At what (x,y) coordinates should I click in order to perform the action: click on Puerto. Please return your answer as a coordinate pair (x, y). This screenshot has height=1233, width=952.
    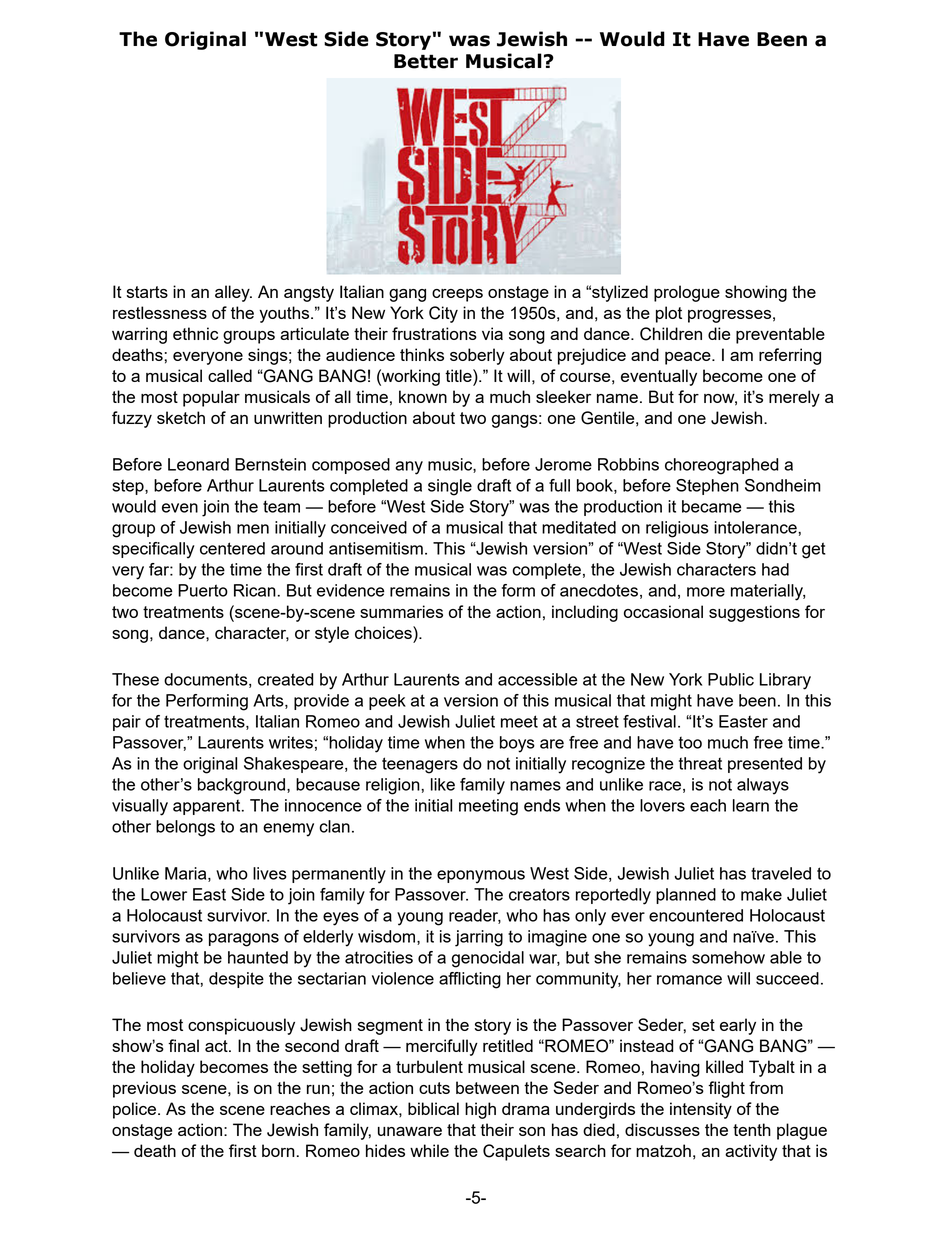
    Looking at the image, I should click on (203, 590).
